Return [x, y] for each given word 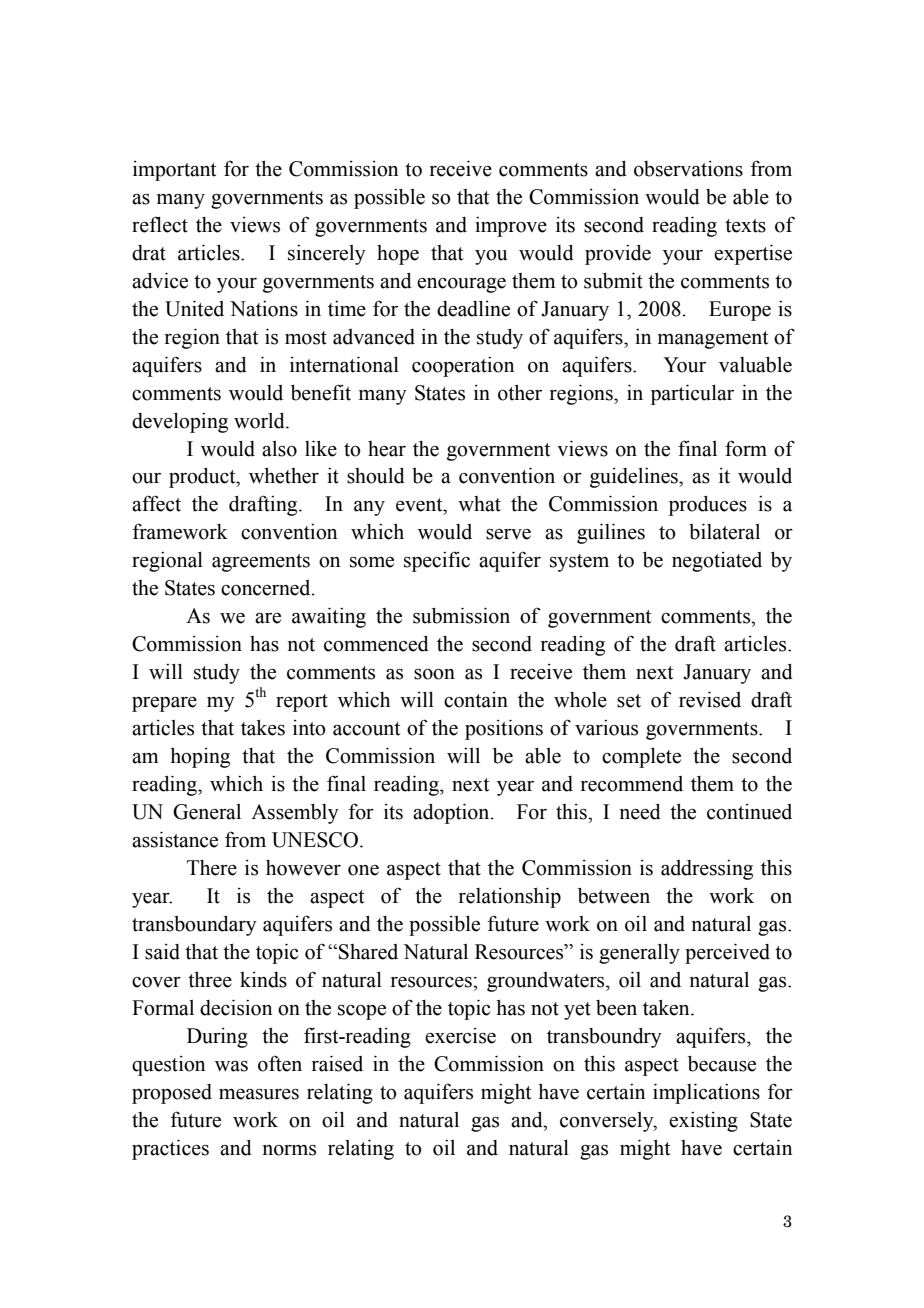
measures [259, 1094]
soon [434, 674]
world [260, 421]
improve [511, 227]
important [174, 171]
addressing [707, 870]
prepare [164, 704]
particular [692, 394]
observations [688, 169]
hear [387, 449]
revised [710, 699]
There [212, 868]
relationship [510, 897]
